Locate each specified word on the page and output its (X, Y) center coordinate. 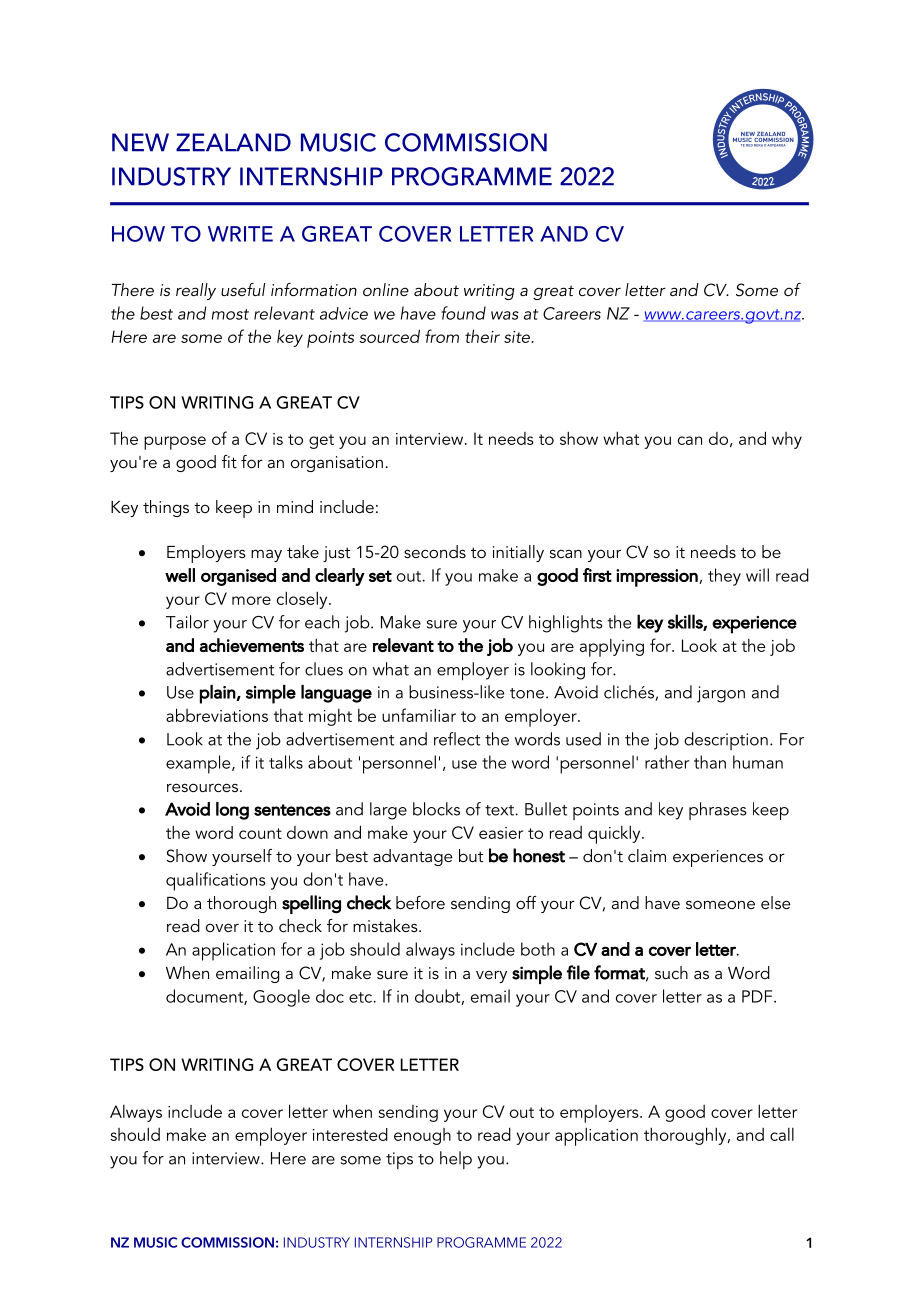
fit (229, 461)
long (232, 811)
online (386, 289)
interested (350, 1134)
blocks (436, 809)
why (787, 440)
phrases (717, 811)
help (456, 1160)
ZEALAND (233, 142)
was (505, 315)
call (782, 1134)
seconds (435, 551)
